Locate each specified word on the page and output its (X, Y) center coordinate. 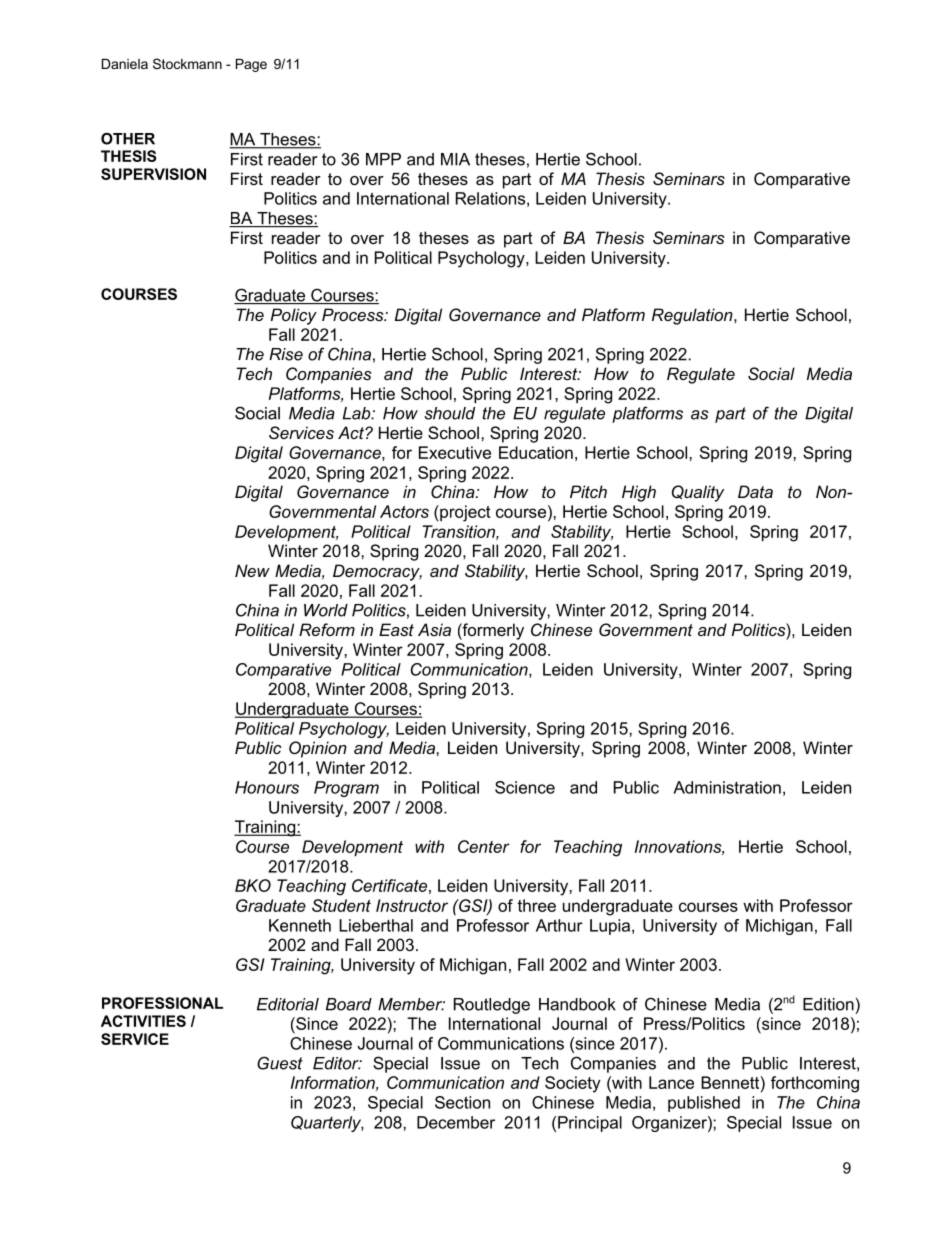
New (252, 570)
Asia (434, 629)
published (704, 1104)
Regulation (693, 316)
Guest (280, 1063)
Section (462, 1102)
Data (755, 491)
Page (251, 65)
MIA (455, 159)
